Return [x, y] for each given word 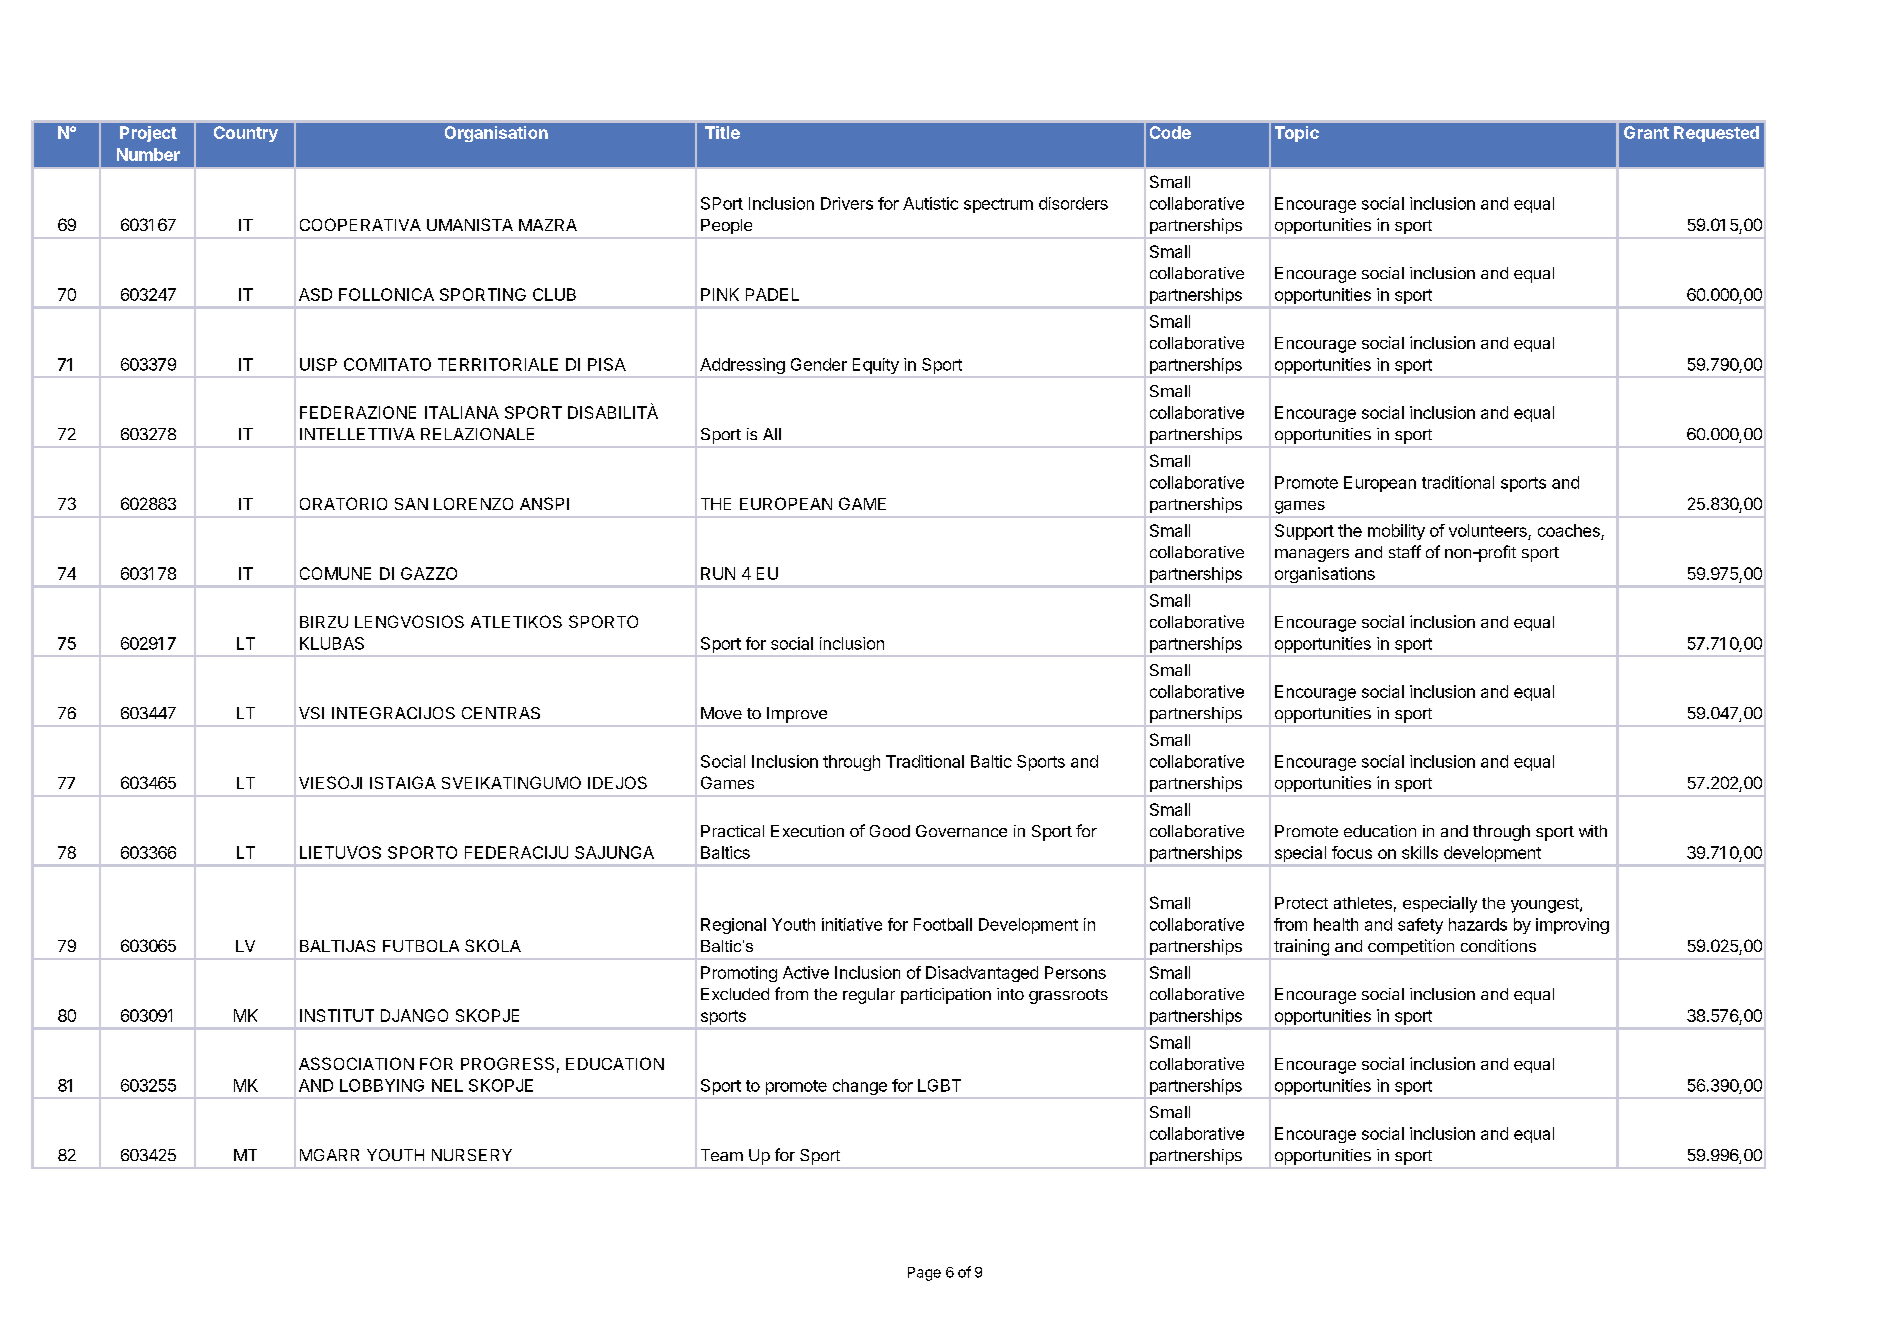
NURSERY [472, 1155]
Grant [1646, 132]
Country [246, 134]
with [1593, 831]
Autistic [930, 203]
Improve [797, 715]
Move [721, 713]
